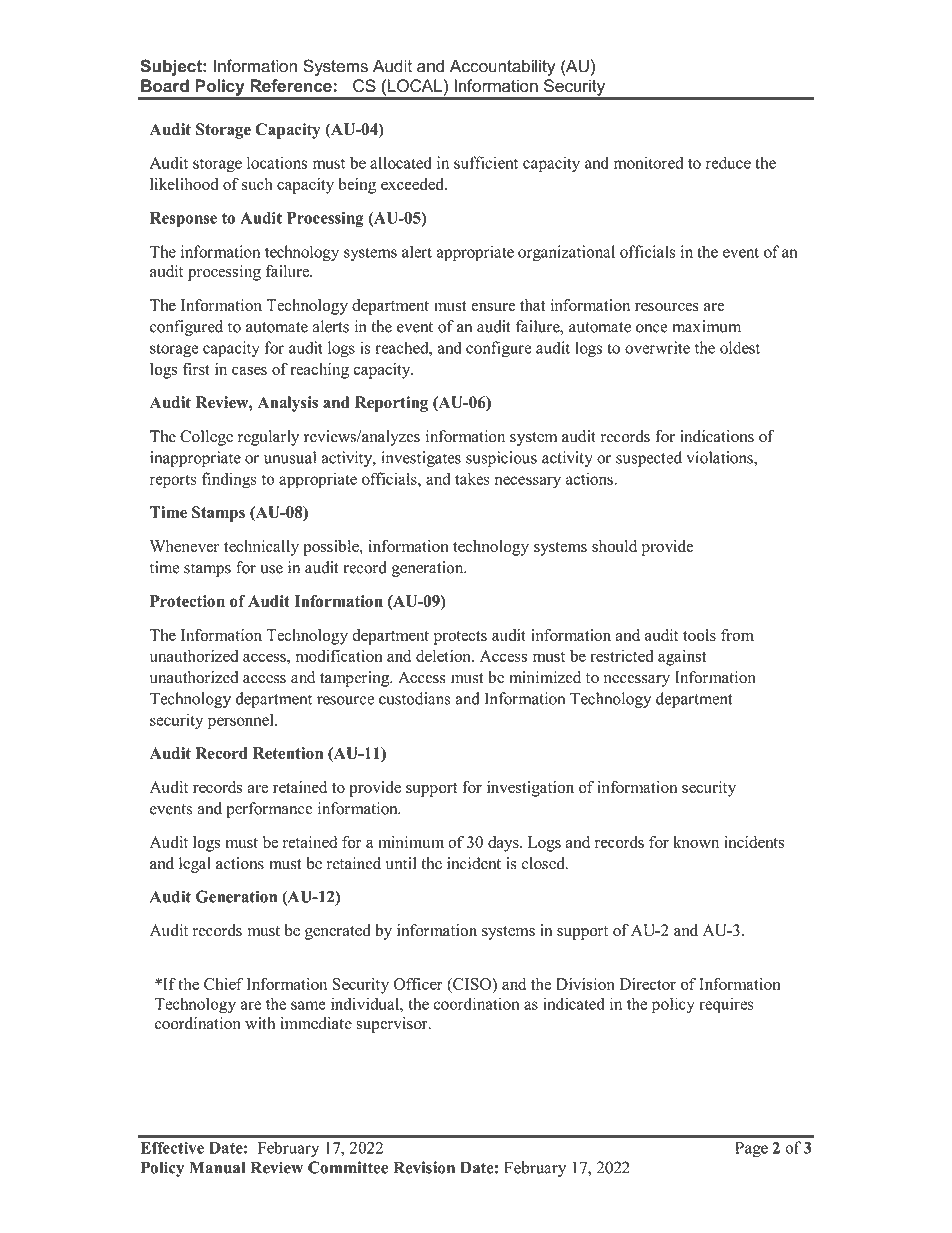 The image size is (952, 1233). What do you see at coordinates (187, 601) in the screenshot?
I see `Protection` at bounding box center [187, 601].
